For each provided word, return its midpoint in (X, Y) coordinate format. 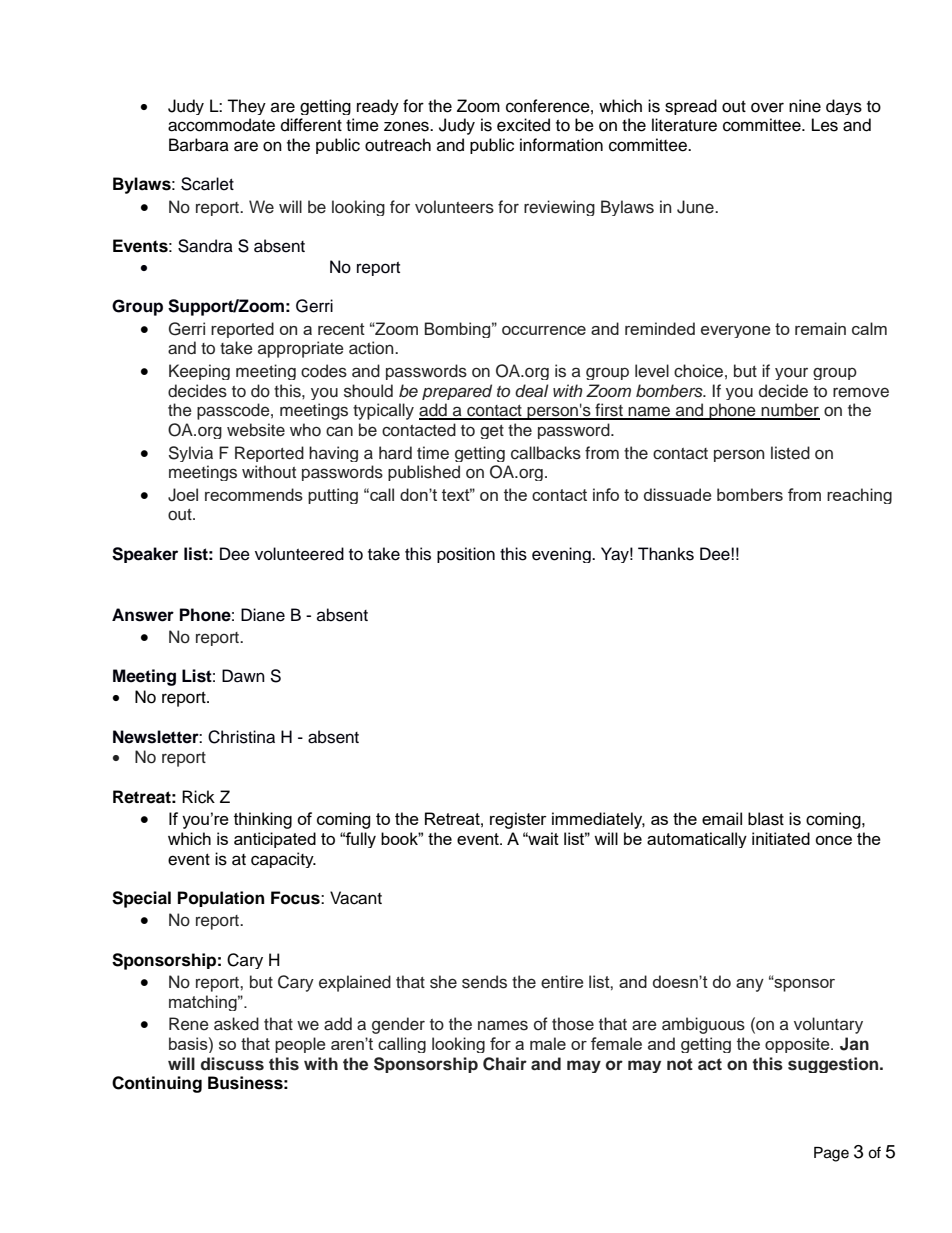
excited (523, 125)
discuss (232, 1064)
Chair (505, 1064)
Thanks (666, 554)
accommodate (221, 125)
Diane (263, 615)
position (466, 555)
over (767, 107)
